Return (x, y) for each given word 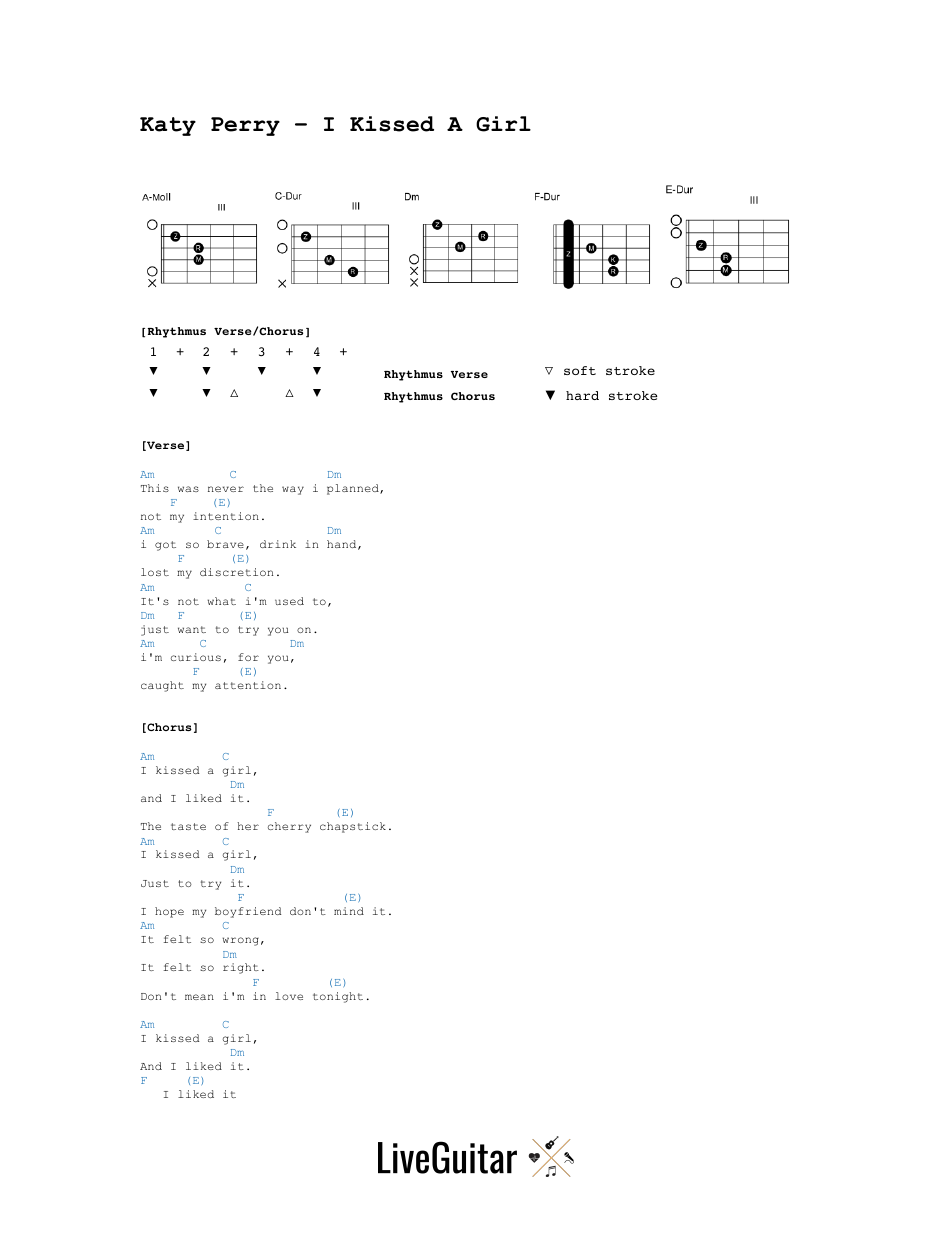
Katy (168, 126)
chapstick (353, 827)
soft (580, 370)
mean (199, 997)
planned (354, 489)
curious (196, 657)
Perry (245, 126)
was (188, 489)
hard (582, 395)
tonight (338, 997)
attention (248, 685)
